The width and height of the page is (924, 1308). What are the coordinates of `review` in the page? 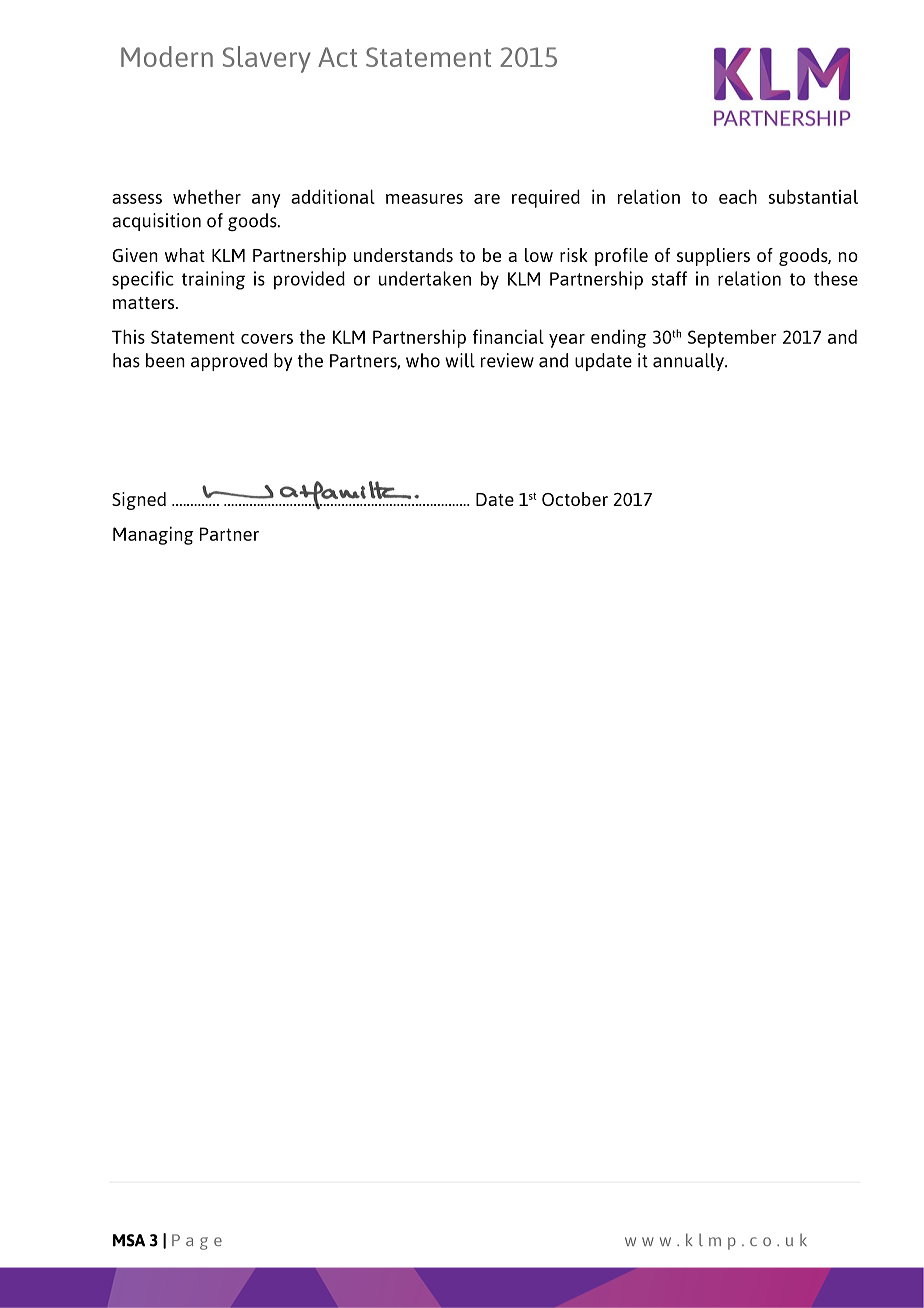 It's located at (507, 360).
